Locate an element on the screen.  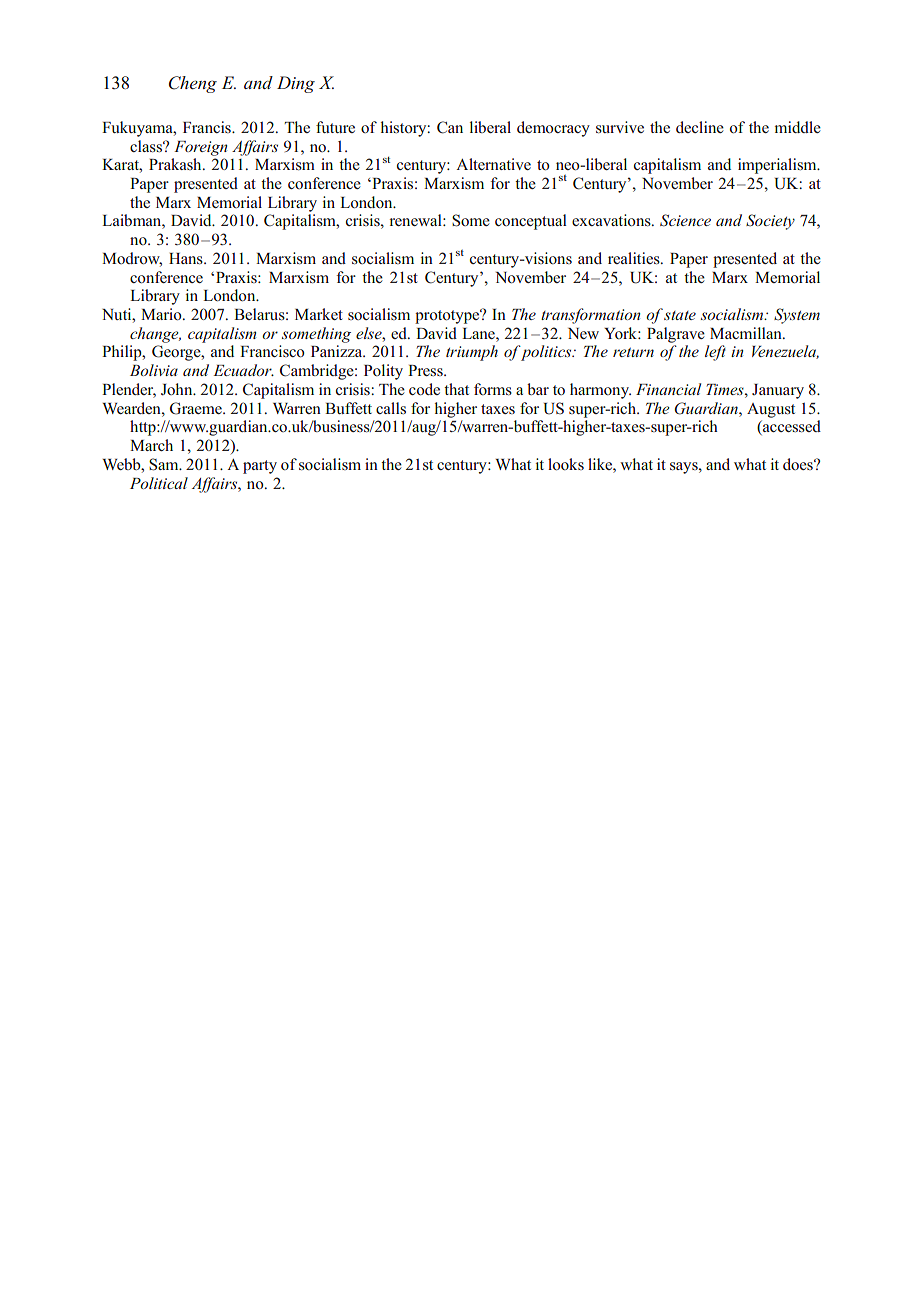
party is located at coordinates (260, 467).
